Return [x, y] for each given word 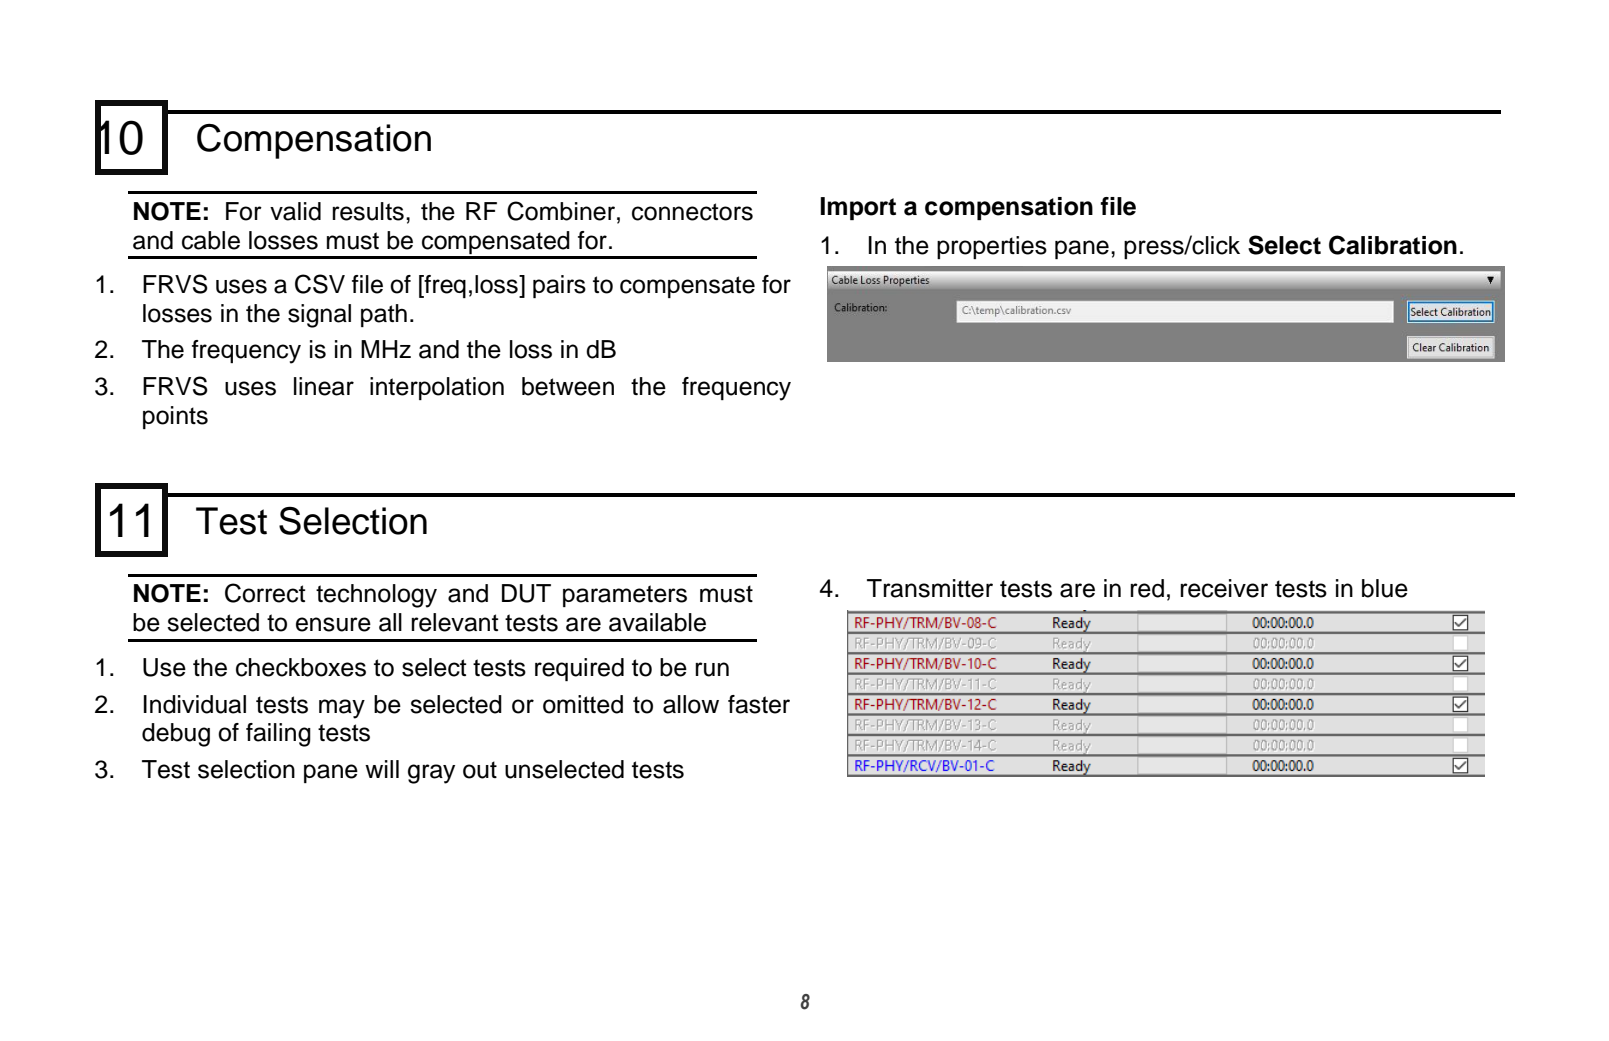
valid [295, 211]
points [175, 417]
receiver [1224, 588]
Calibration [1393, 245]
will [382, 769]
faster [759, 704]
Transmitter [930, 588]
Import [858, 208]
